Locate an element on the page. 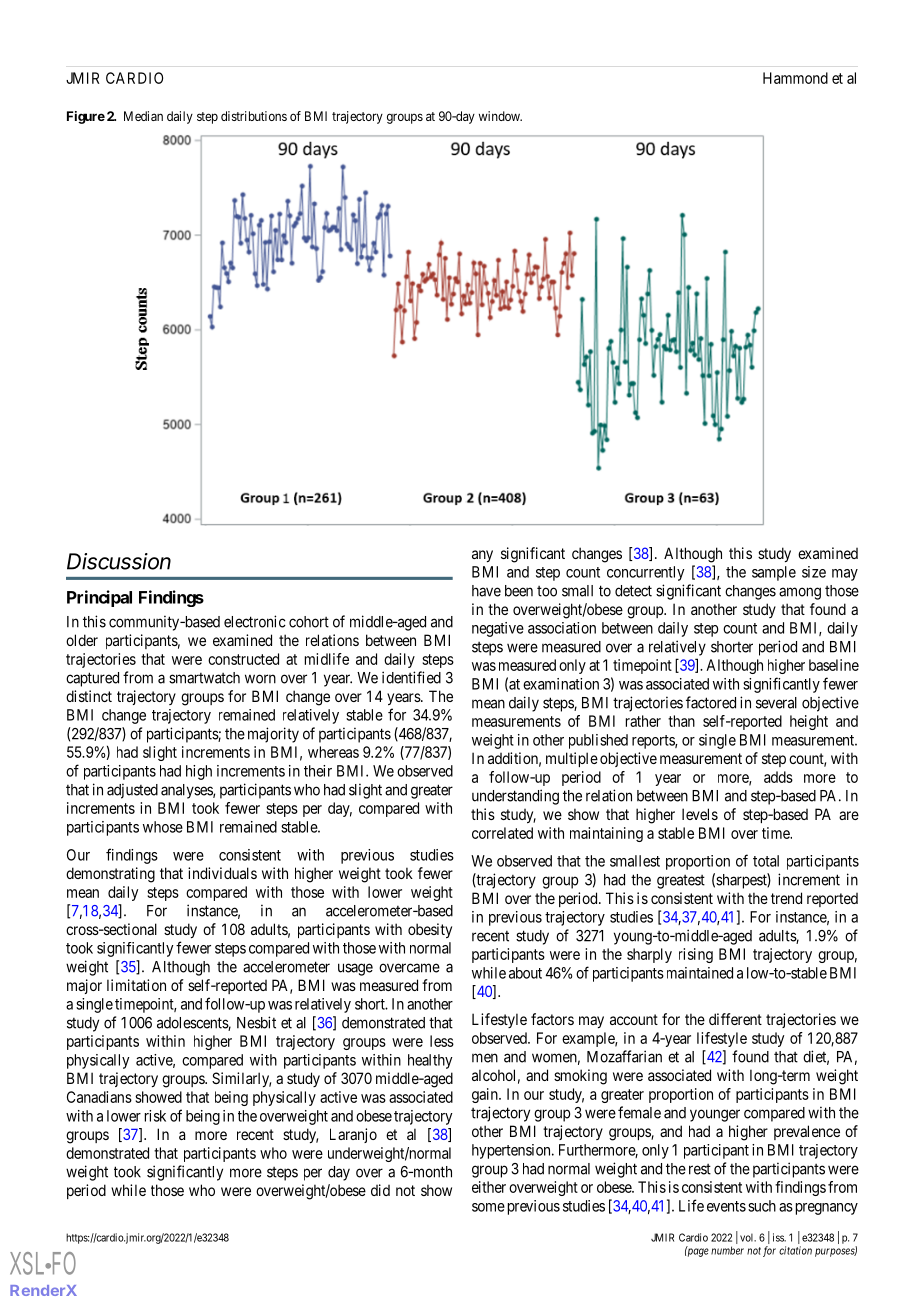 This page has height=1308, width=924. Discussion is located at coordinates (119, 561).
